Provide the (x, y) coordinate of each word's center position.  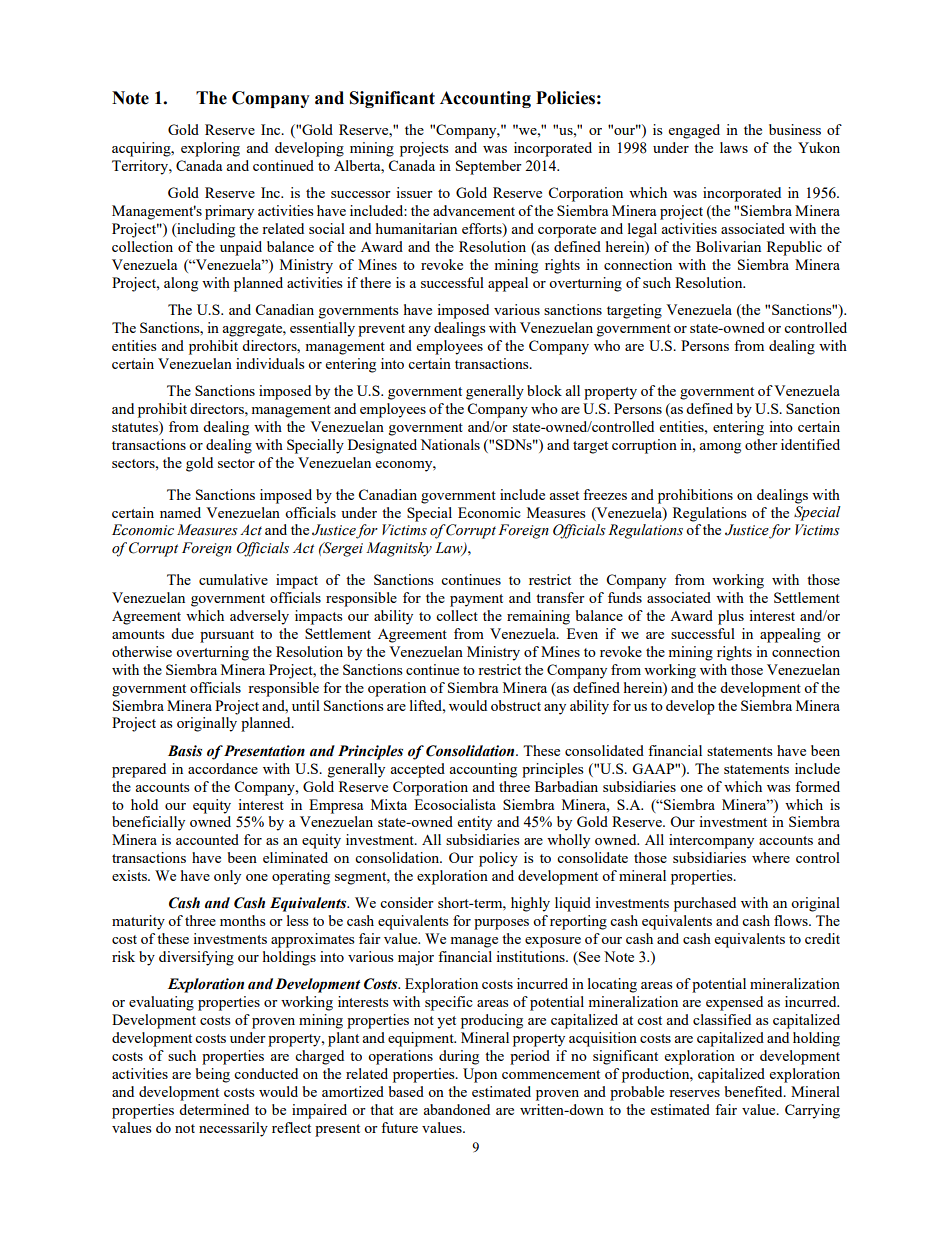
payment (476, 600)
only (227, 877)
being (213, 1075)
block (544, 390)
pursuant (227, 636)
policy (498, 859)
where (771, 857)
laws (734, 147)
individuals (270, 363)
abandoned (456, 1109)
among (720, 448)
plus (731, 617)
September (489, 167)
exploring (210, 149)
